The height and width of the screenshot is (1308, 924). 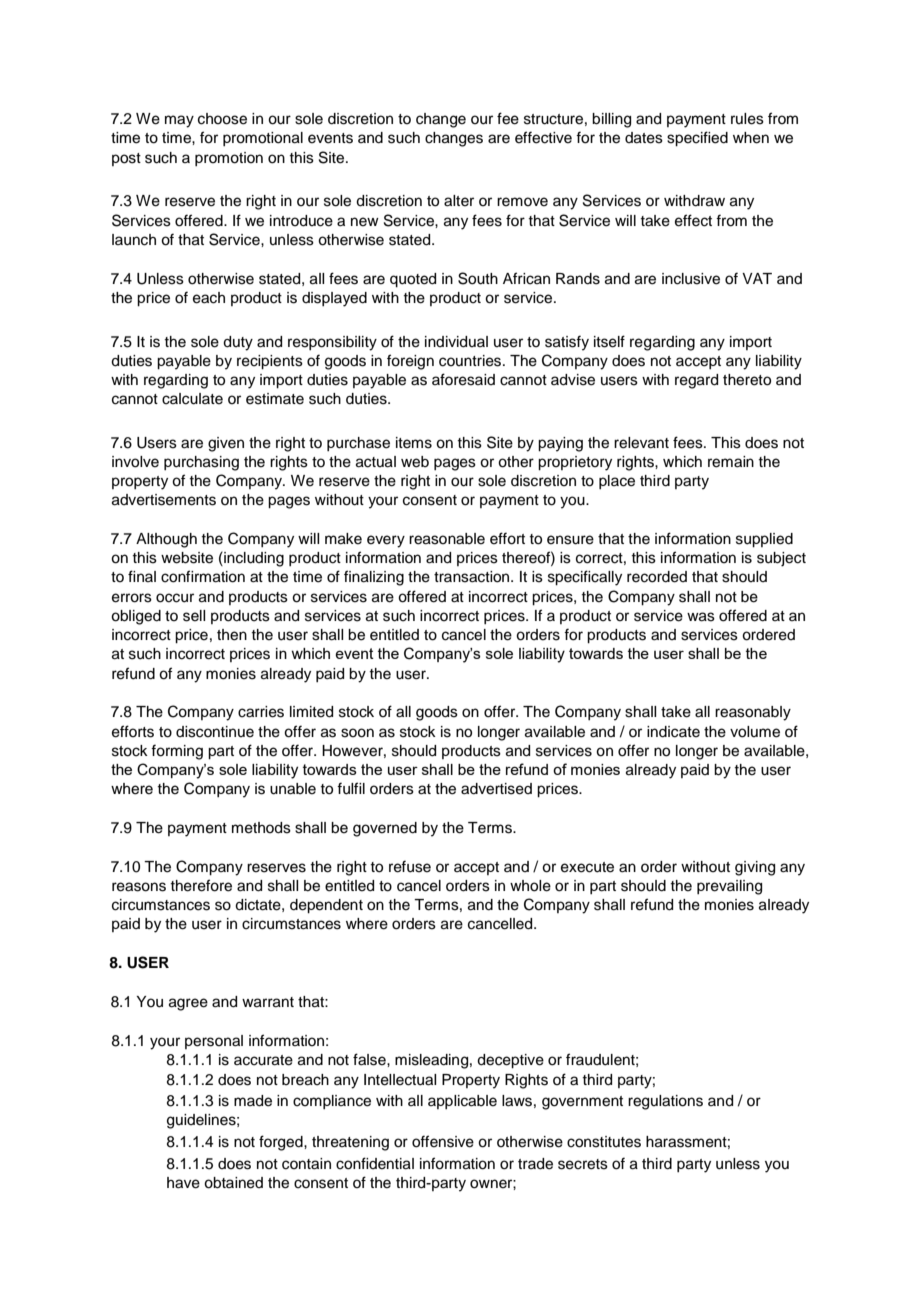 I want to click on transaction, so click(x=473, y=577).
